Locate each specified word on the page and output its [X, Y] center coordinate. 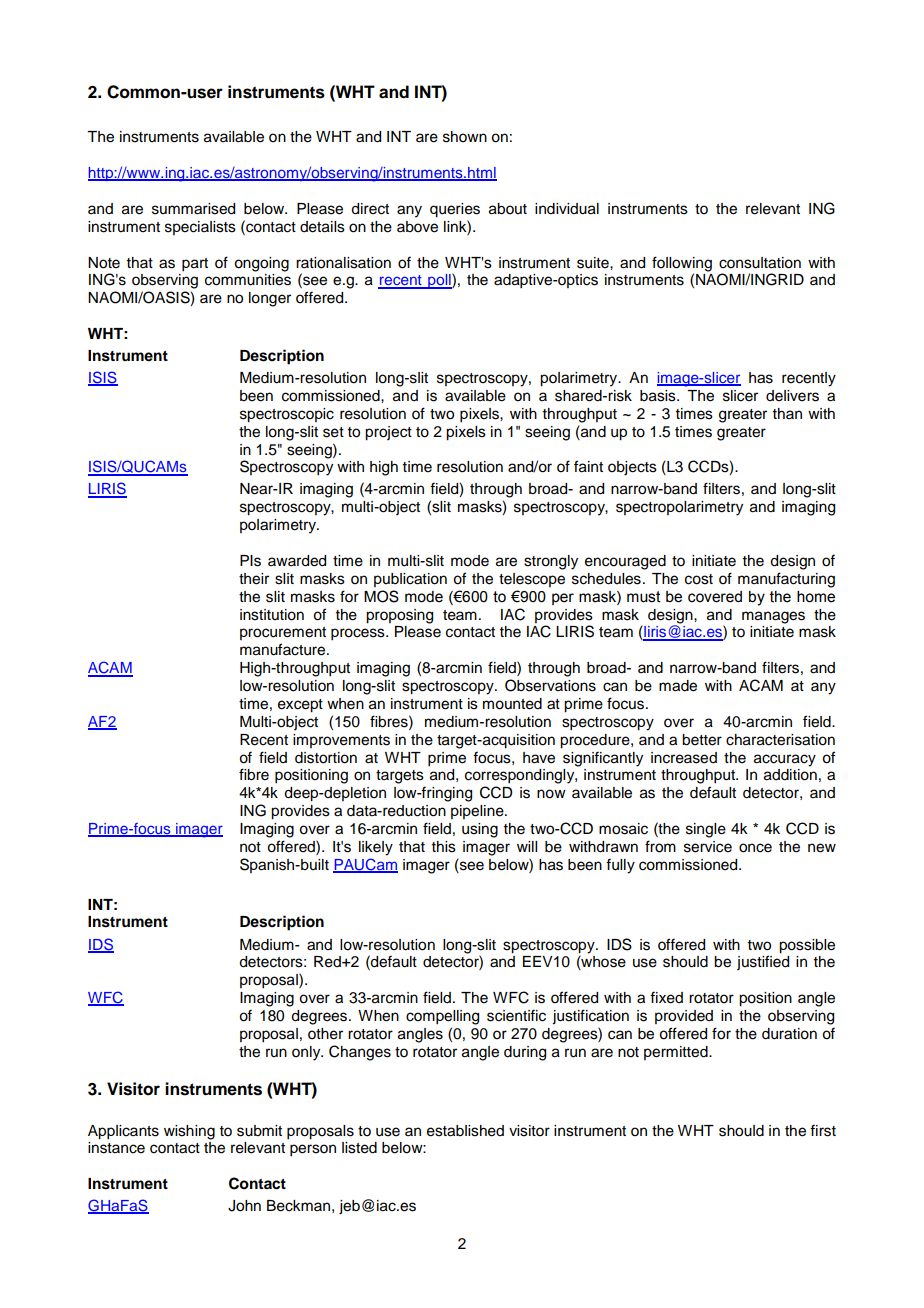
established [465, 1131]
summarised [193, 209]
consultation [760, 263]
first [823, 1130]
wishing [189, 1132]
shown [465, 137]
